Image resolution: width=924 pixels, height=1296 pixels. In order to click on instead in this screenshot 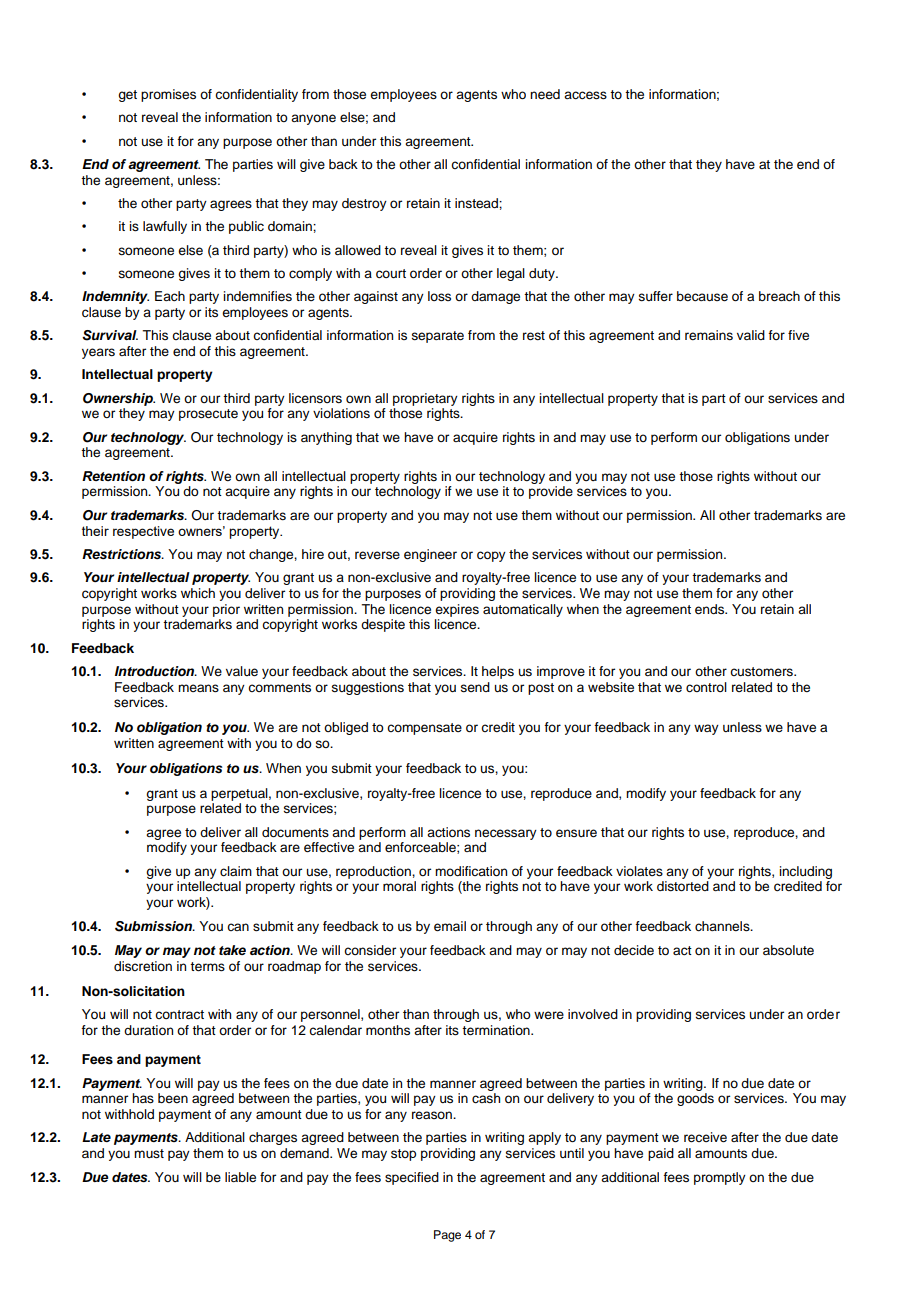, I will do `click(477, 203)`.
